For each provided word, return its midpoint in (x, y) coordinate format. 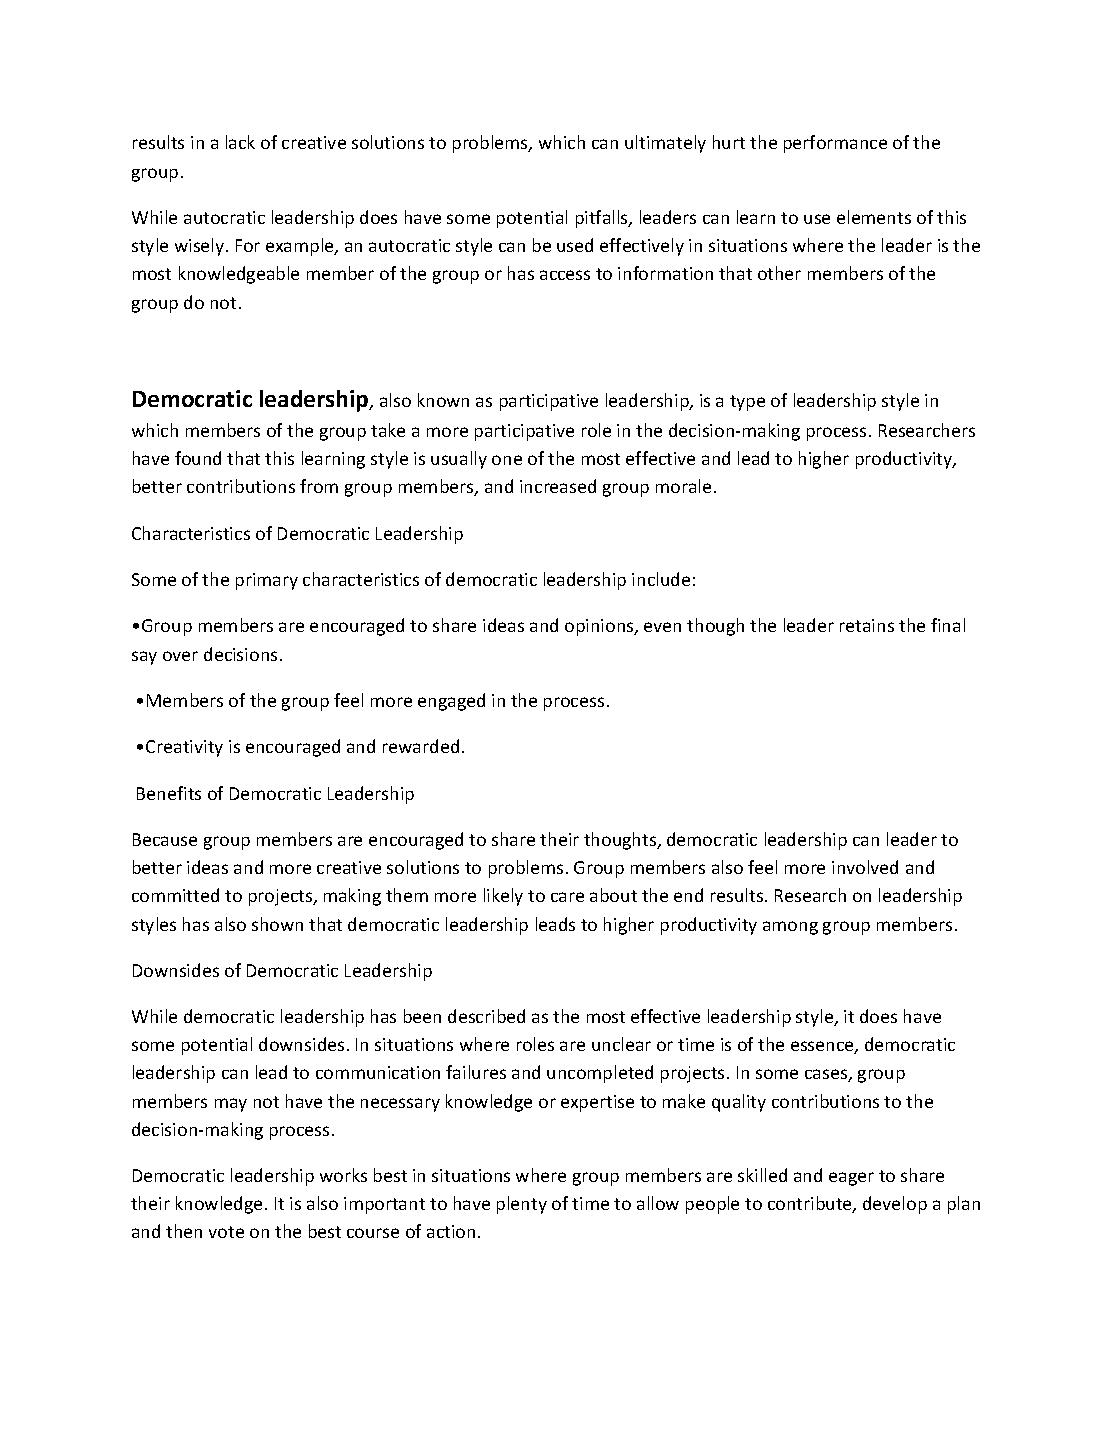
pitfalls (603, 219)
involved (865, 867)
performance (835, 144)
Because (165, 839)
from (319, 486)
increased (558, 486)
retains (867, 625)
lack (240, 142)
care (567, 897)
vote (226, 1232)
